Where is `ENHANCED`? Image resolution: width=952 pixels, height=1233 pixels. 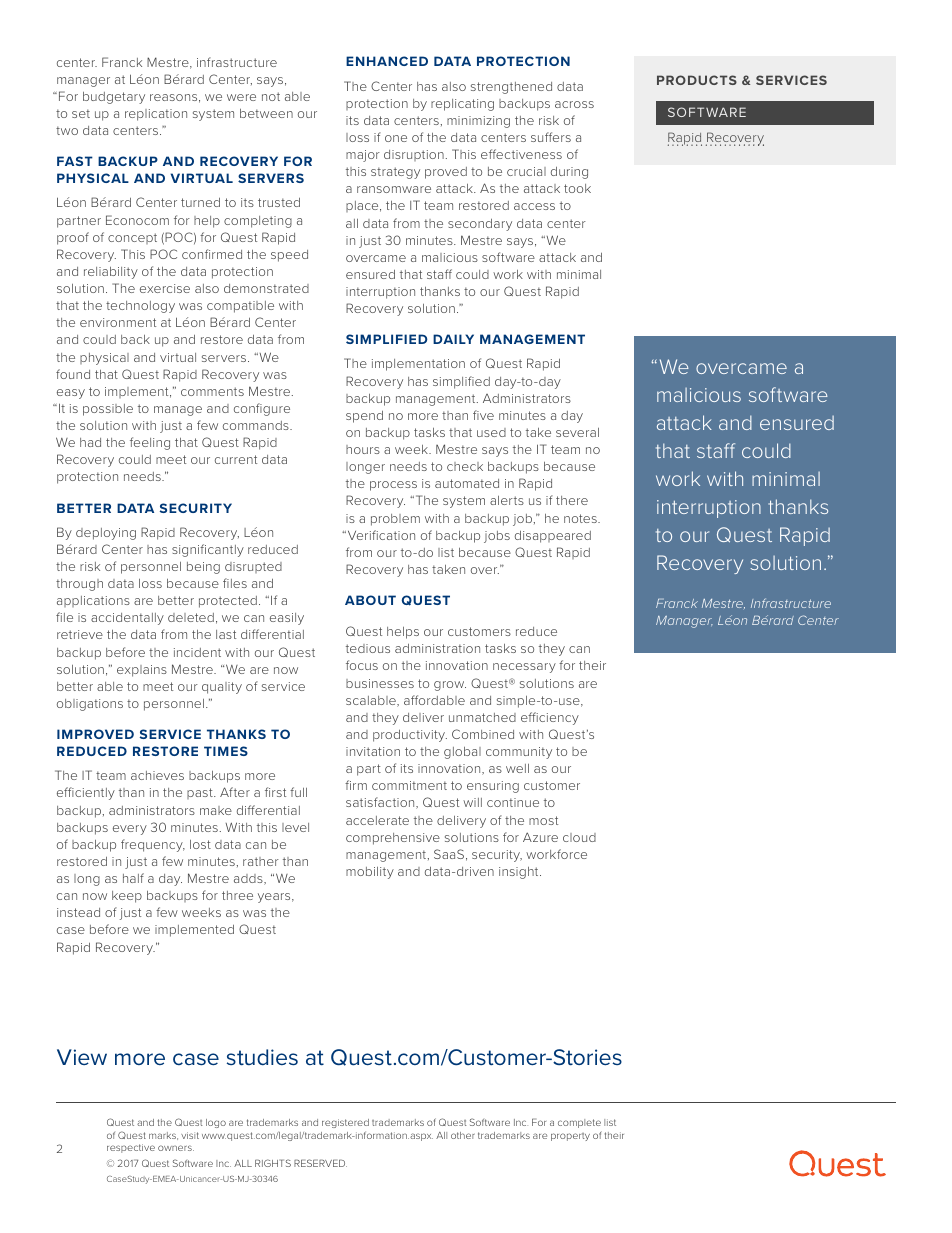 ENHANCED is located at coordinates (387, 61).
